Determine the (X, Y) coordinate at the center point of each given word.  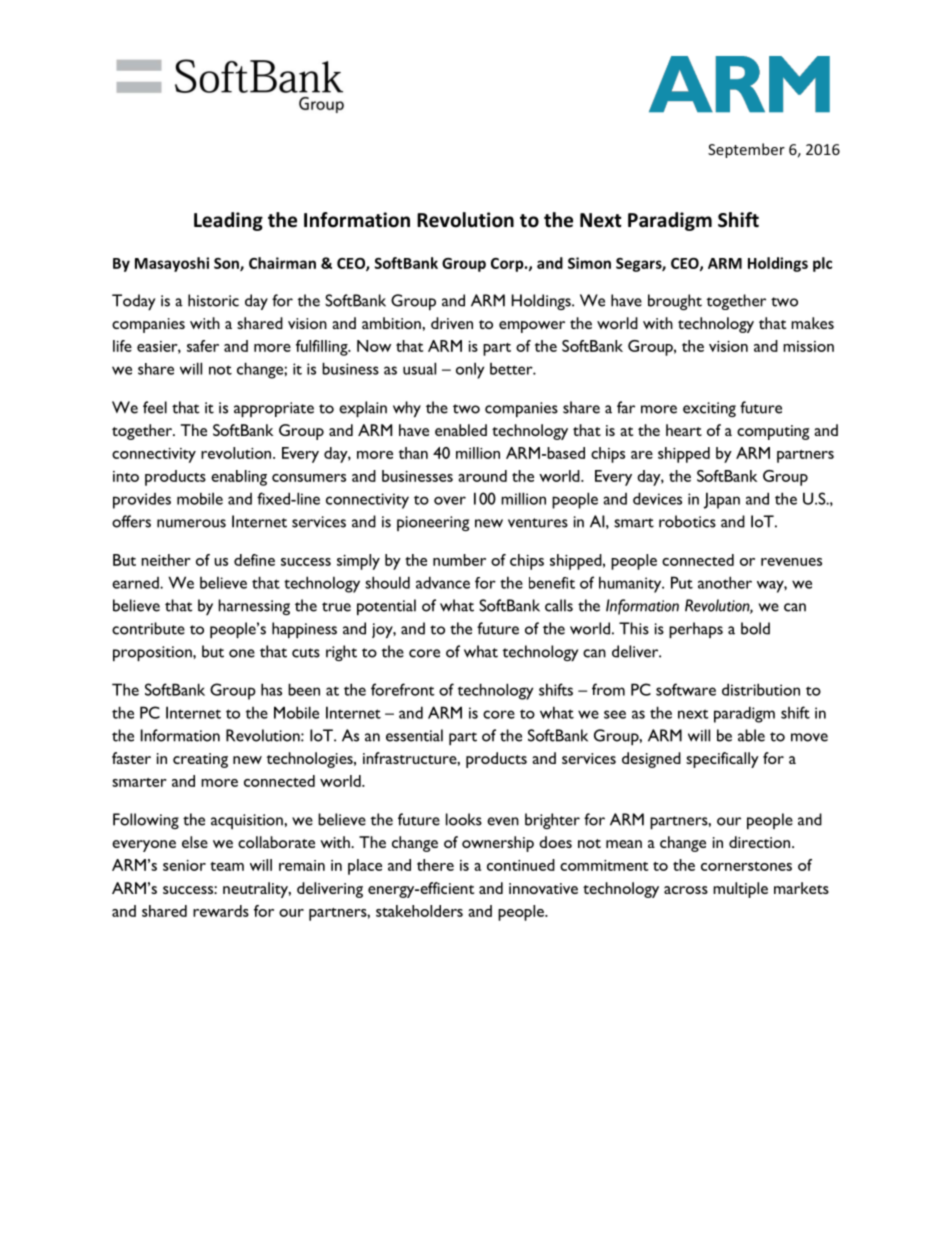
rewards (221, 911)
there (435, 865)
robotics (687, 521)
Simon (589, 263)
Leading (228, 221)
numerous (191, 523)
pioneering (433, 523)
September (746, 150)
